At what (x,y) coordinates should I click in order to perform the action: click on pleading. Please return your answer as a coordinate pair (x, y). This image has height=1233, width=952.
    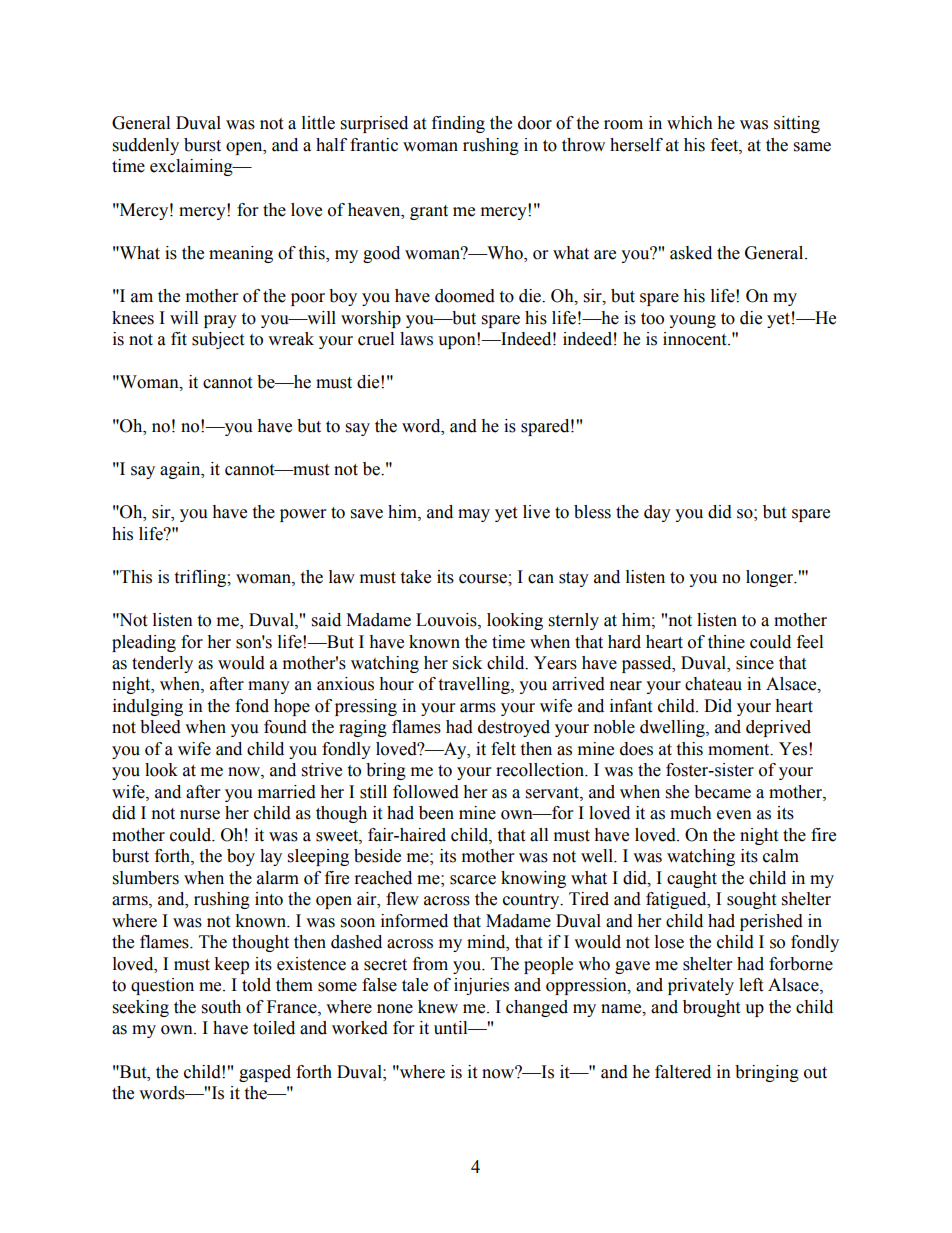
    Looking at the image, I should click on (144, 643).
